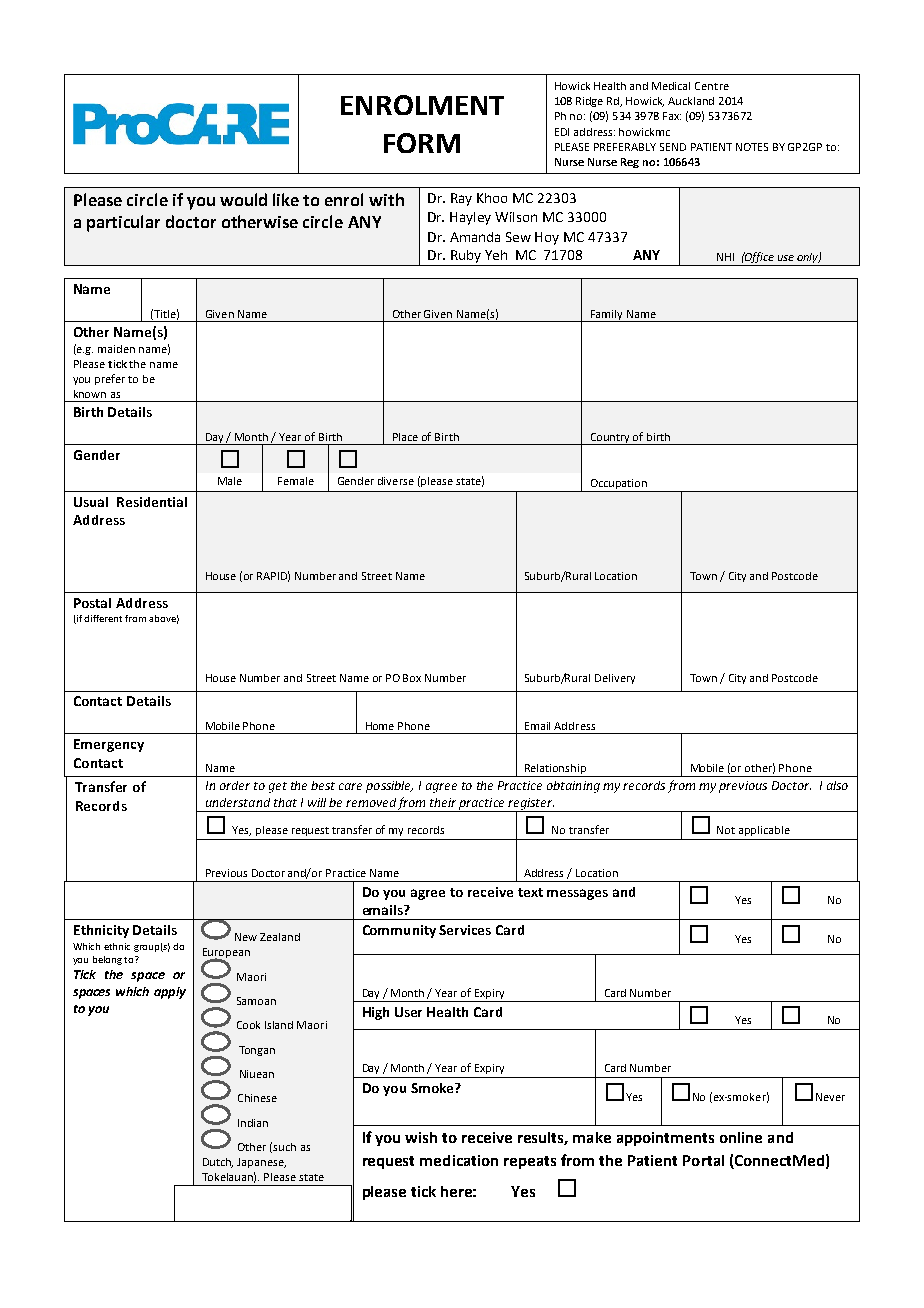 Image resolution: width=924 pixels, height=1308 pixels. Describe the element at coordinates (530, 892) in the image. I see `text` at that location.
